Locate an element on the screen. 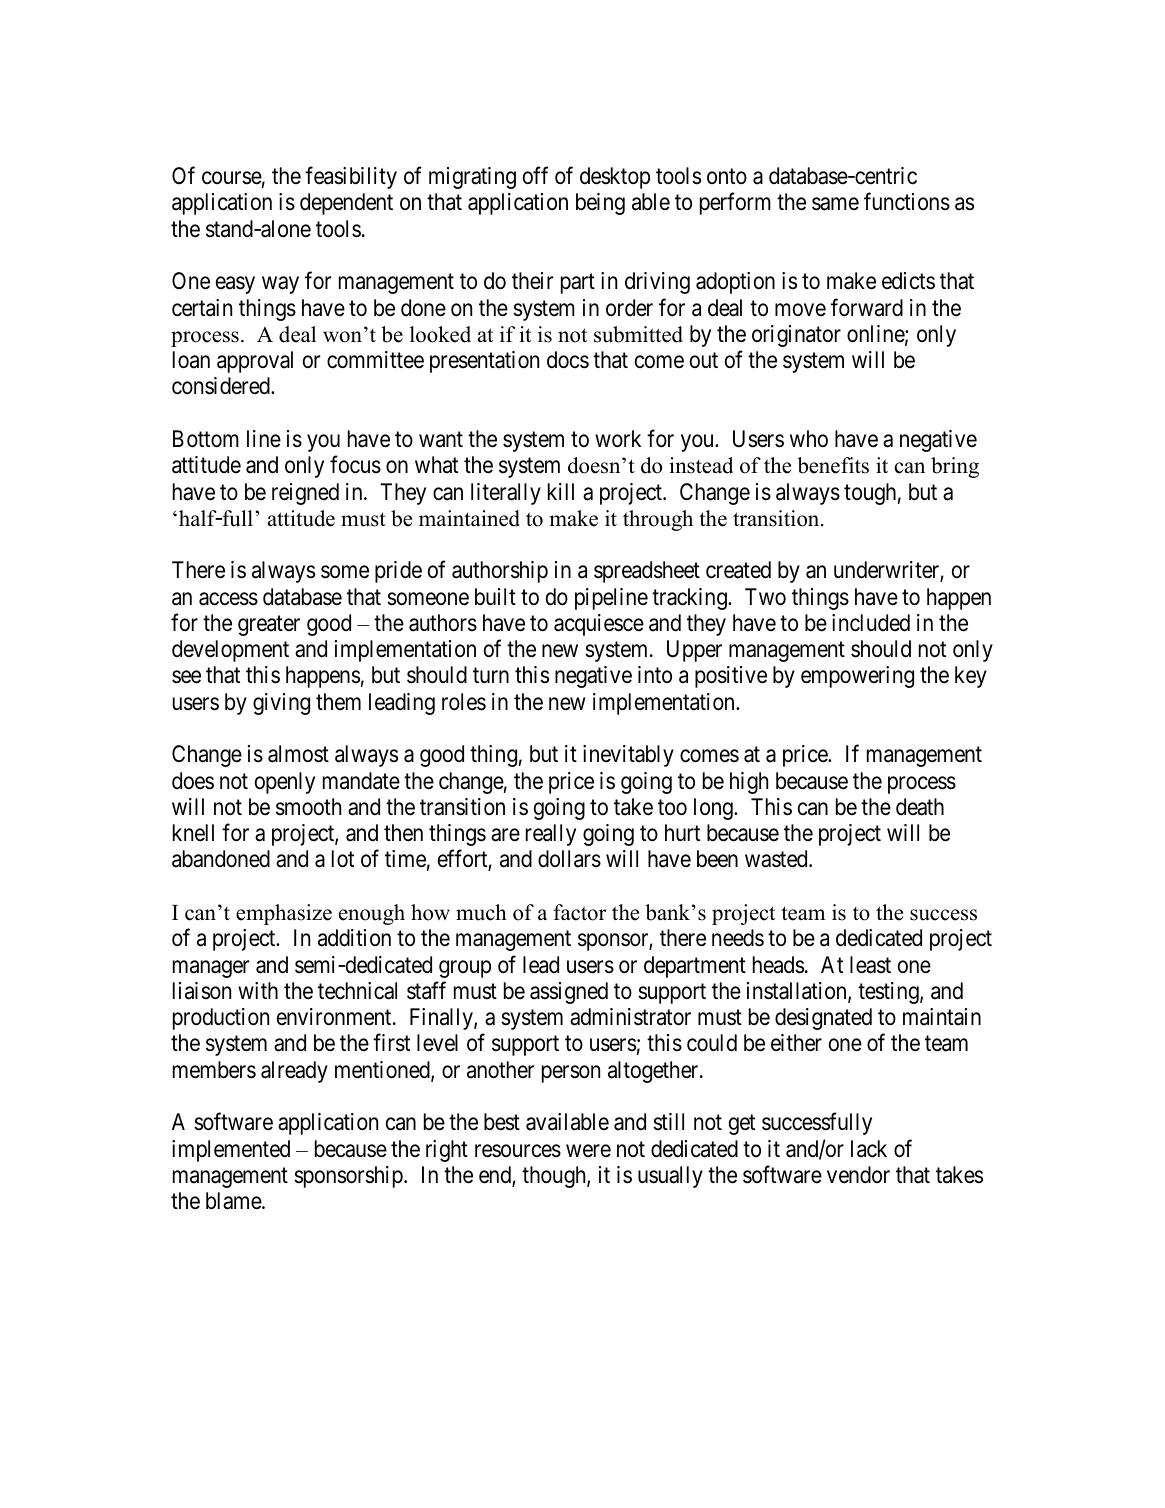 The image size is (1165, 1508). dependent is located at coordinates (346, 204).
